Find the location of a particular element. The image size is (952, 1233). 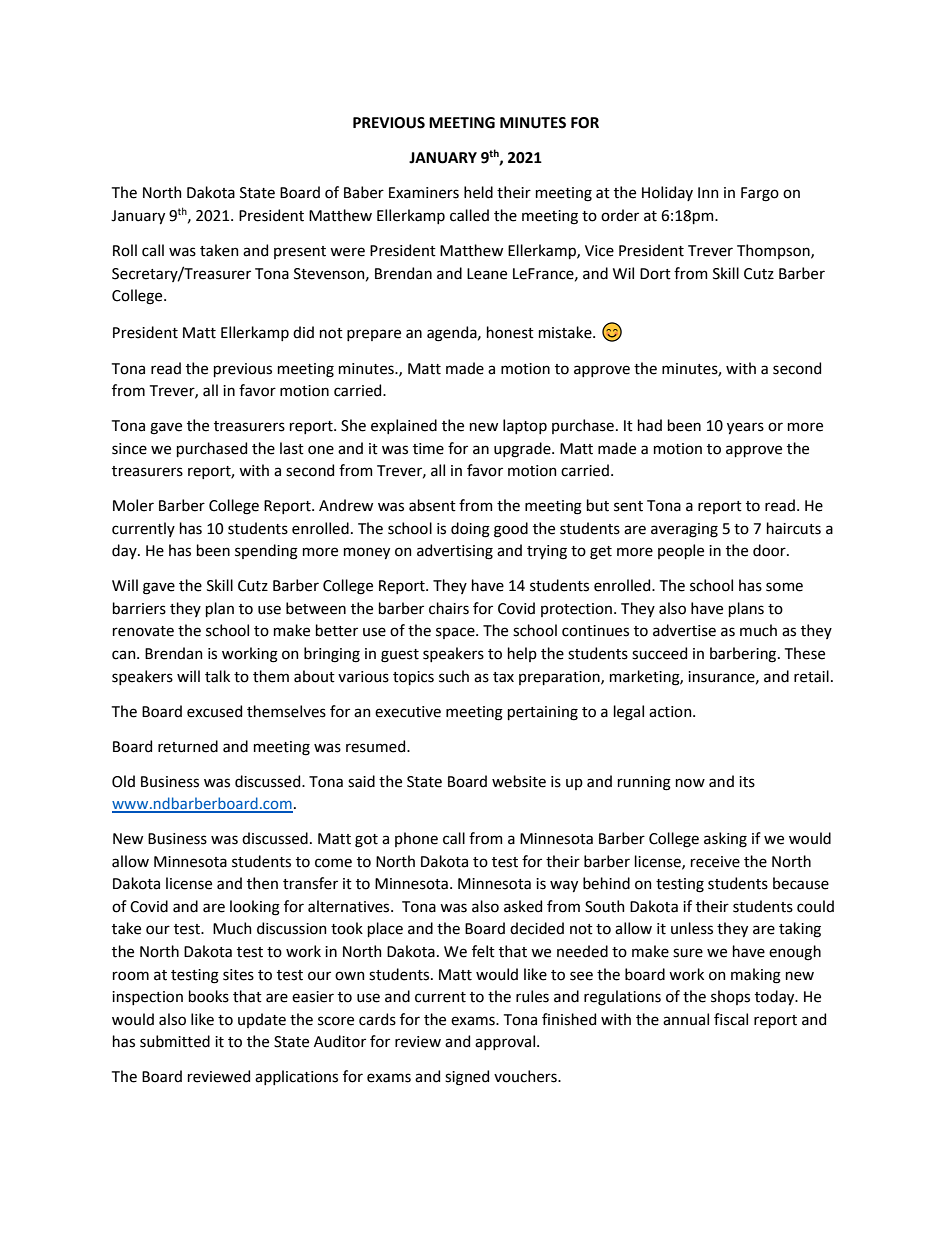

held is located at coordinates (478, 192).
